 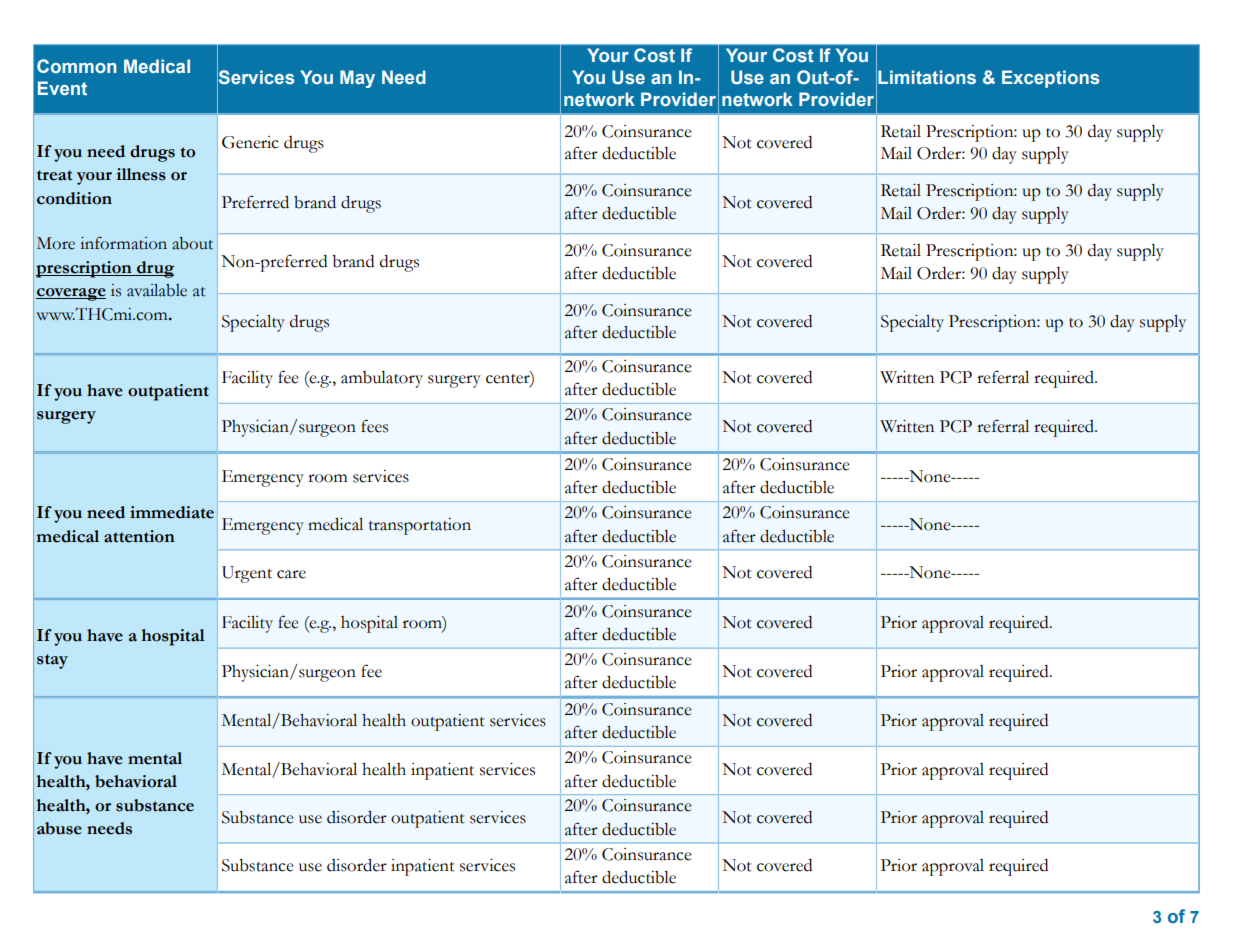 What do you see at coordinates (62, 88) in the screenshot?
I see `Event` at bounding box center [62, 88].
